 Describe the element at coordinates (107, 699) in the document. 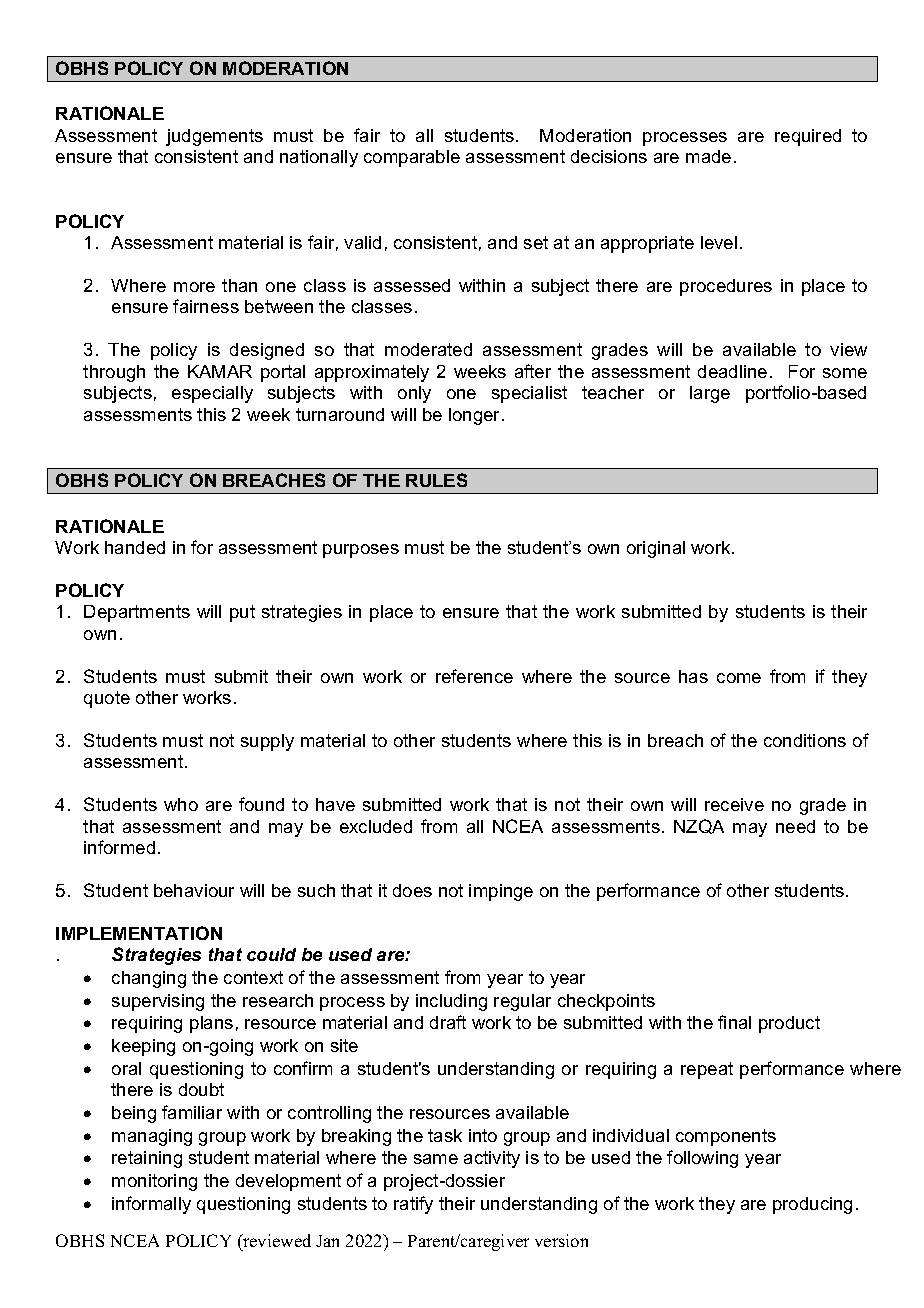

I see `quote` at that location.
